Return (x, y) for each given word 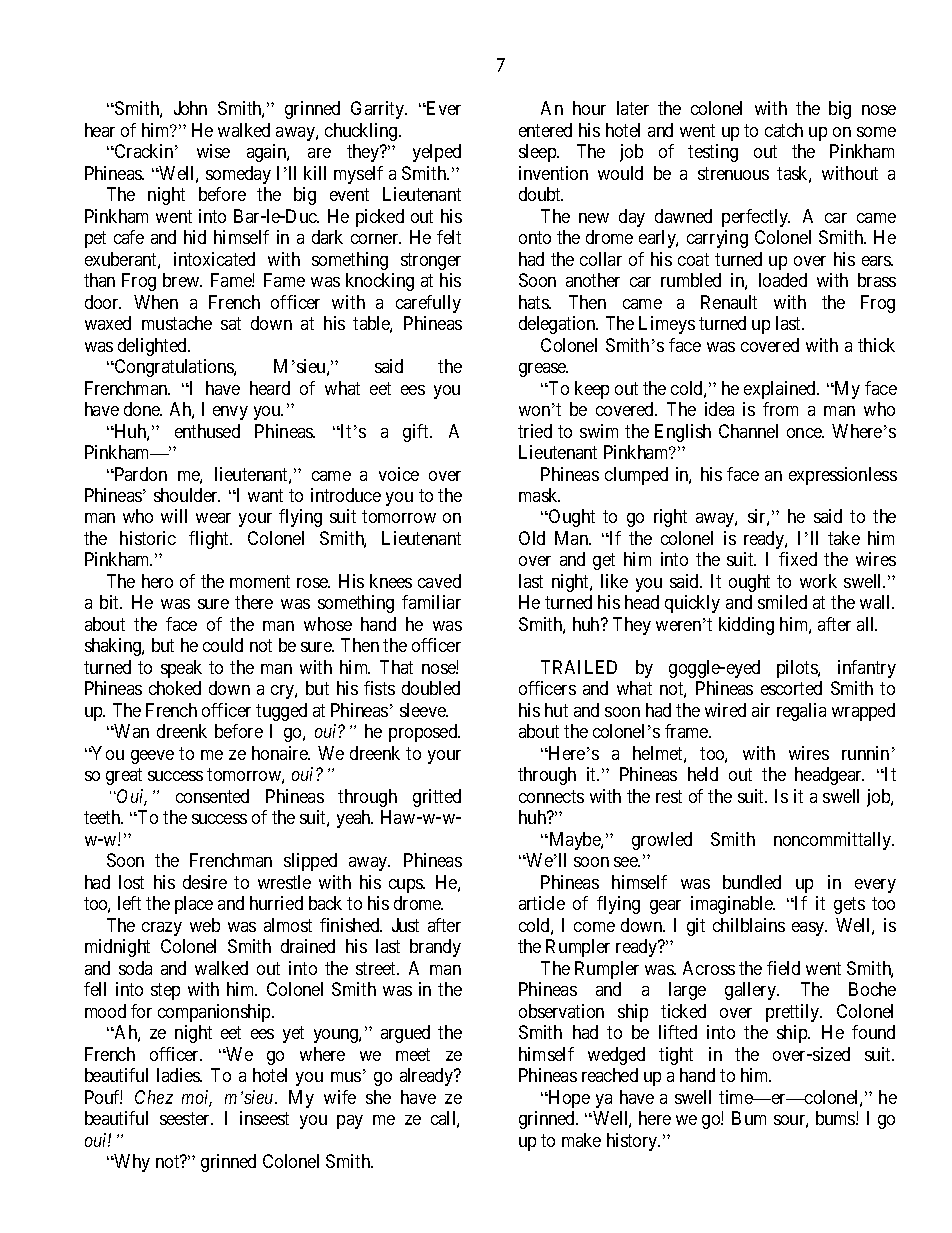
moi (197, 1098)
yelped (437, 153)
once (805, 433)
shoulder (187, 495)
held (703, 774)
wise (213, 151)
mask (539, 495)
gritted (437, 798)
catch (784, 130)
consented (212, 796)
